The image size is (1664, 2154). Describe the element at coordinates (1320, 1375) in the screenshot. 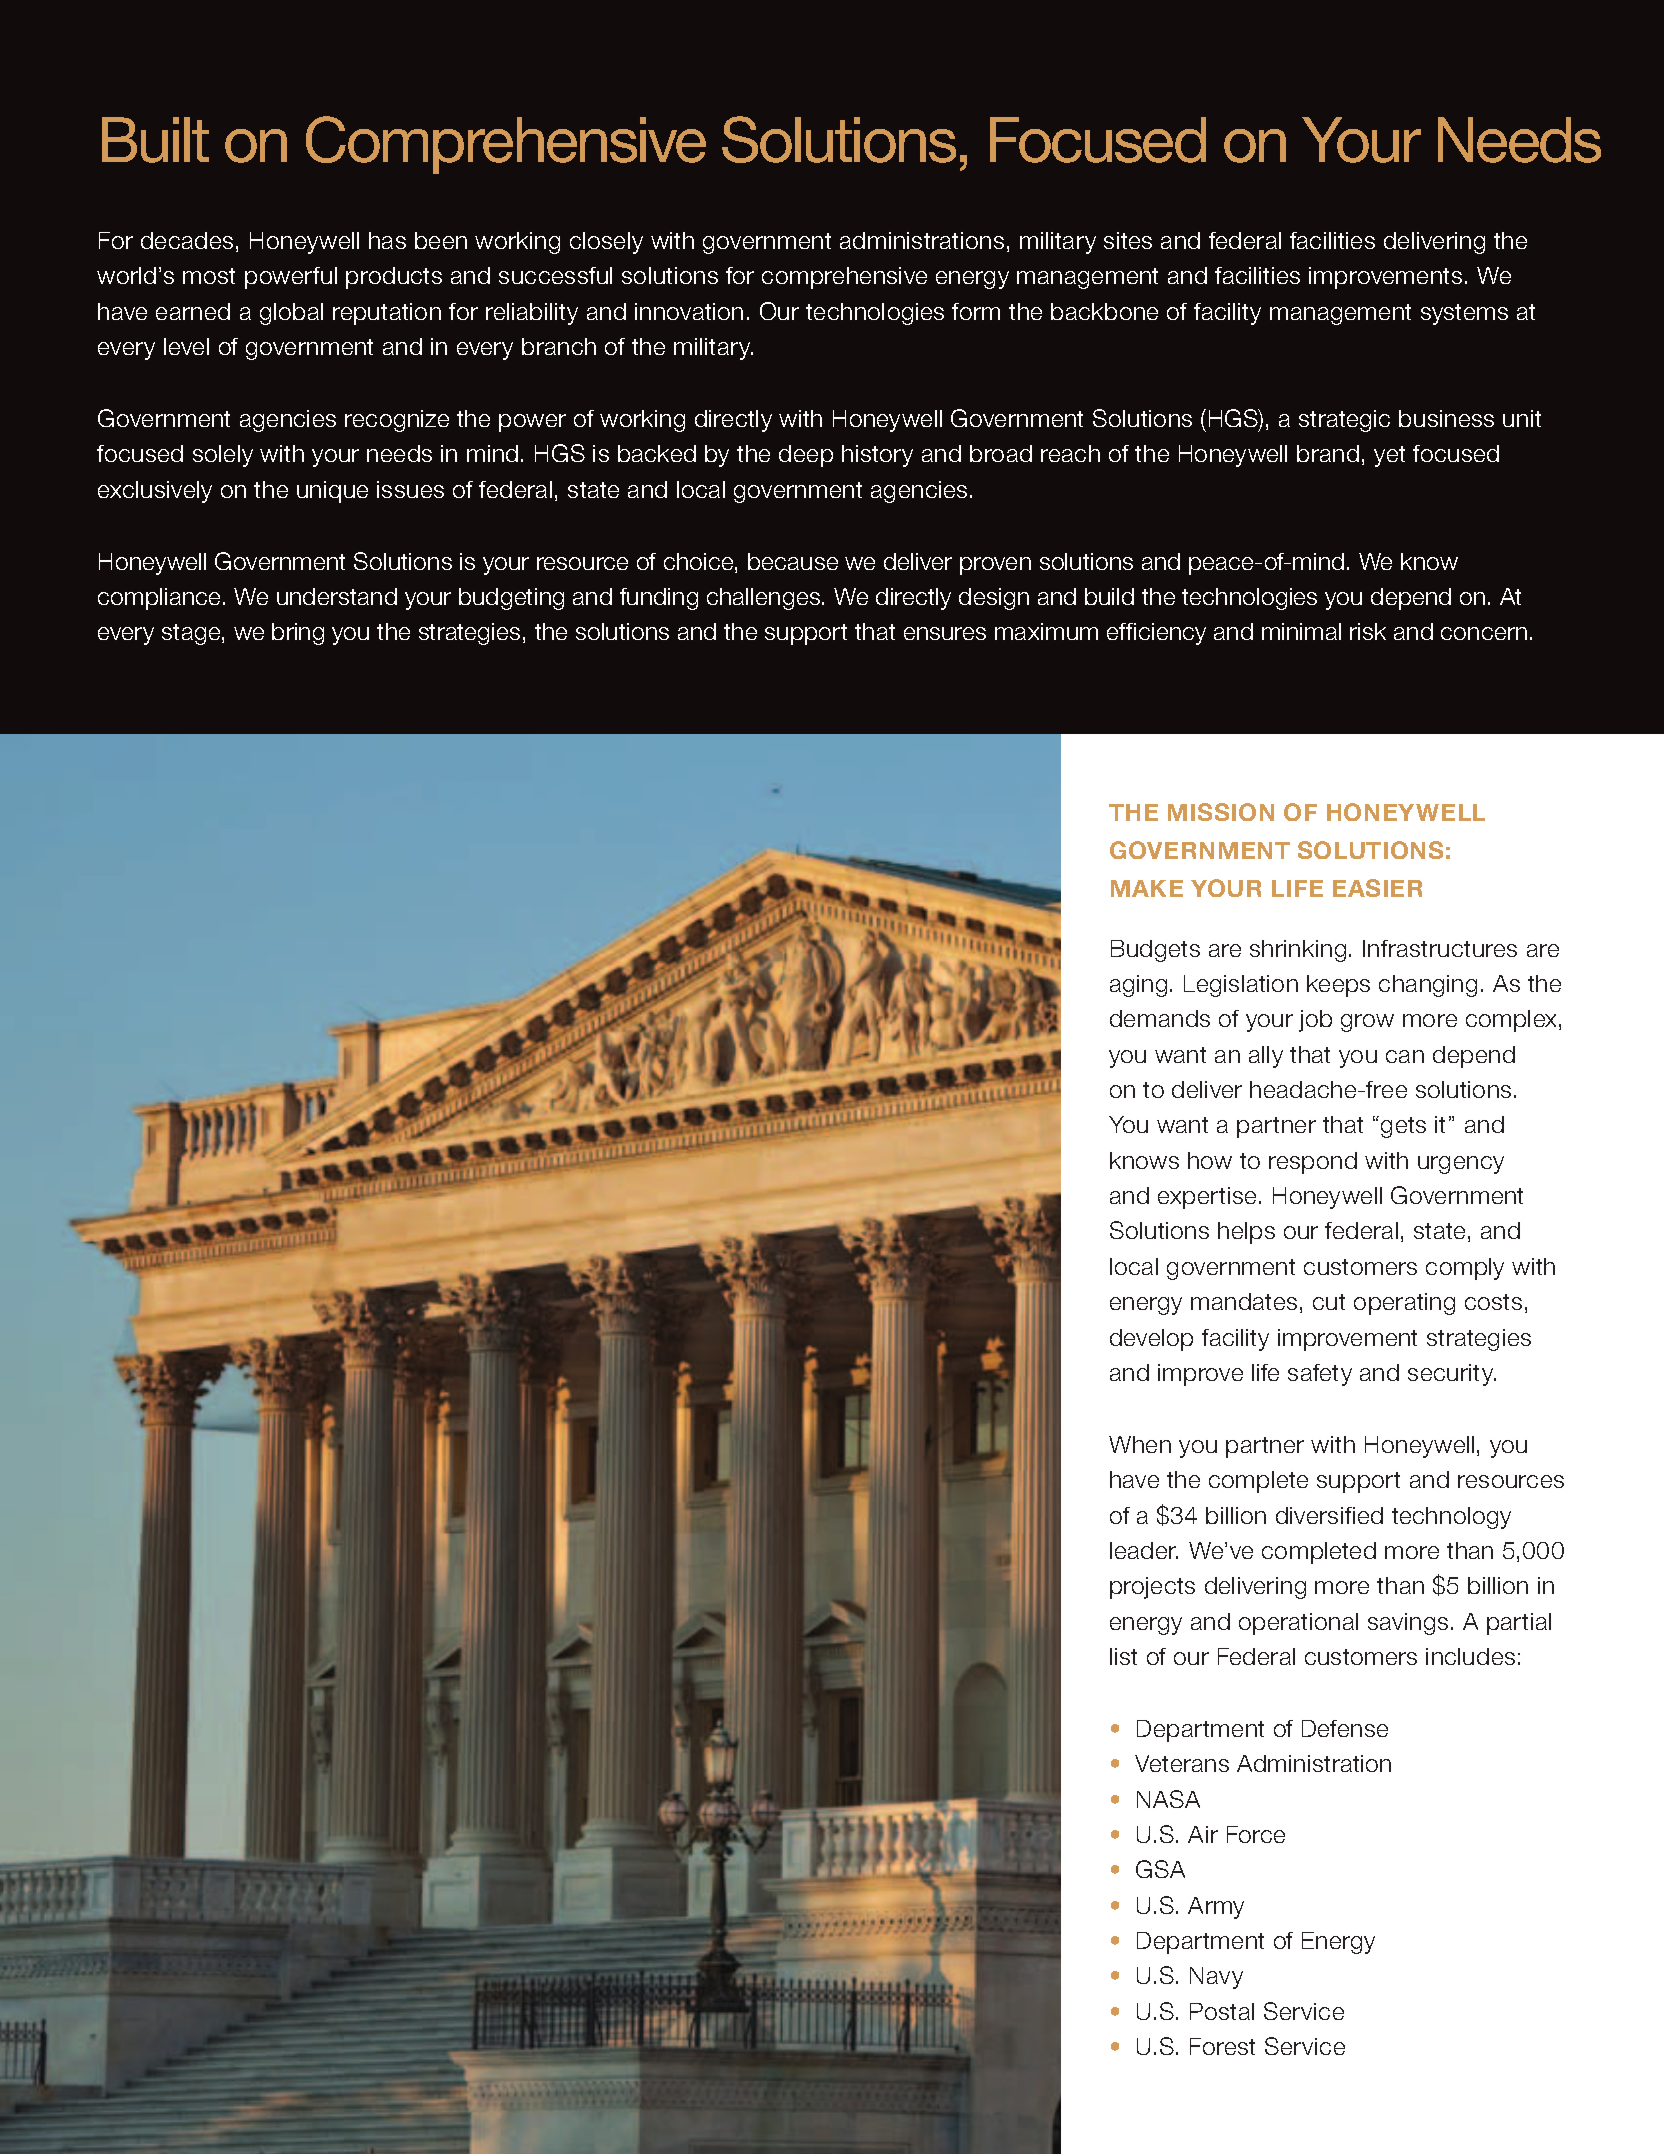

I see `safety` at that location.
